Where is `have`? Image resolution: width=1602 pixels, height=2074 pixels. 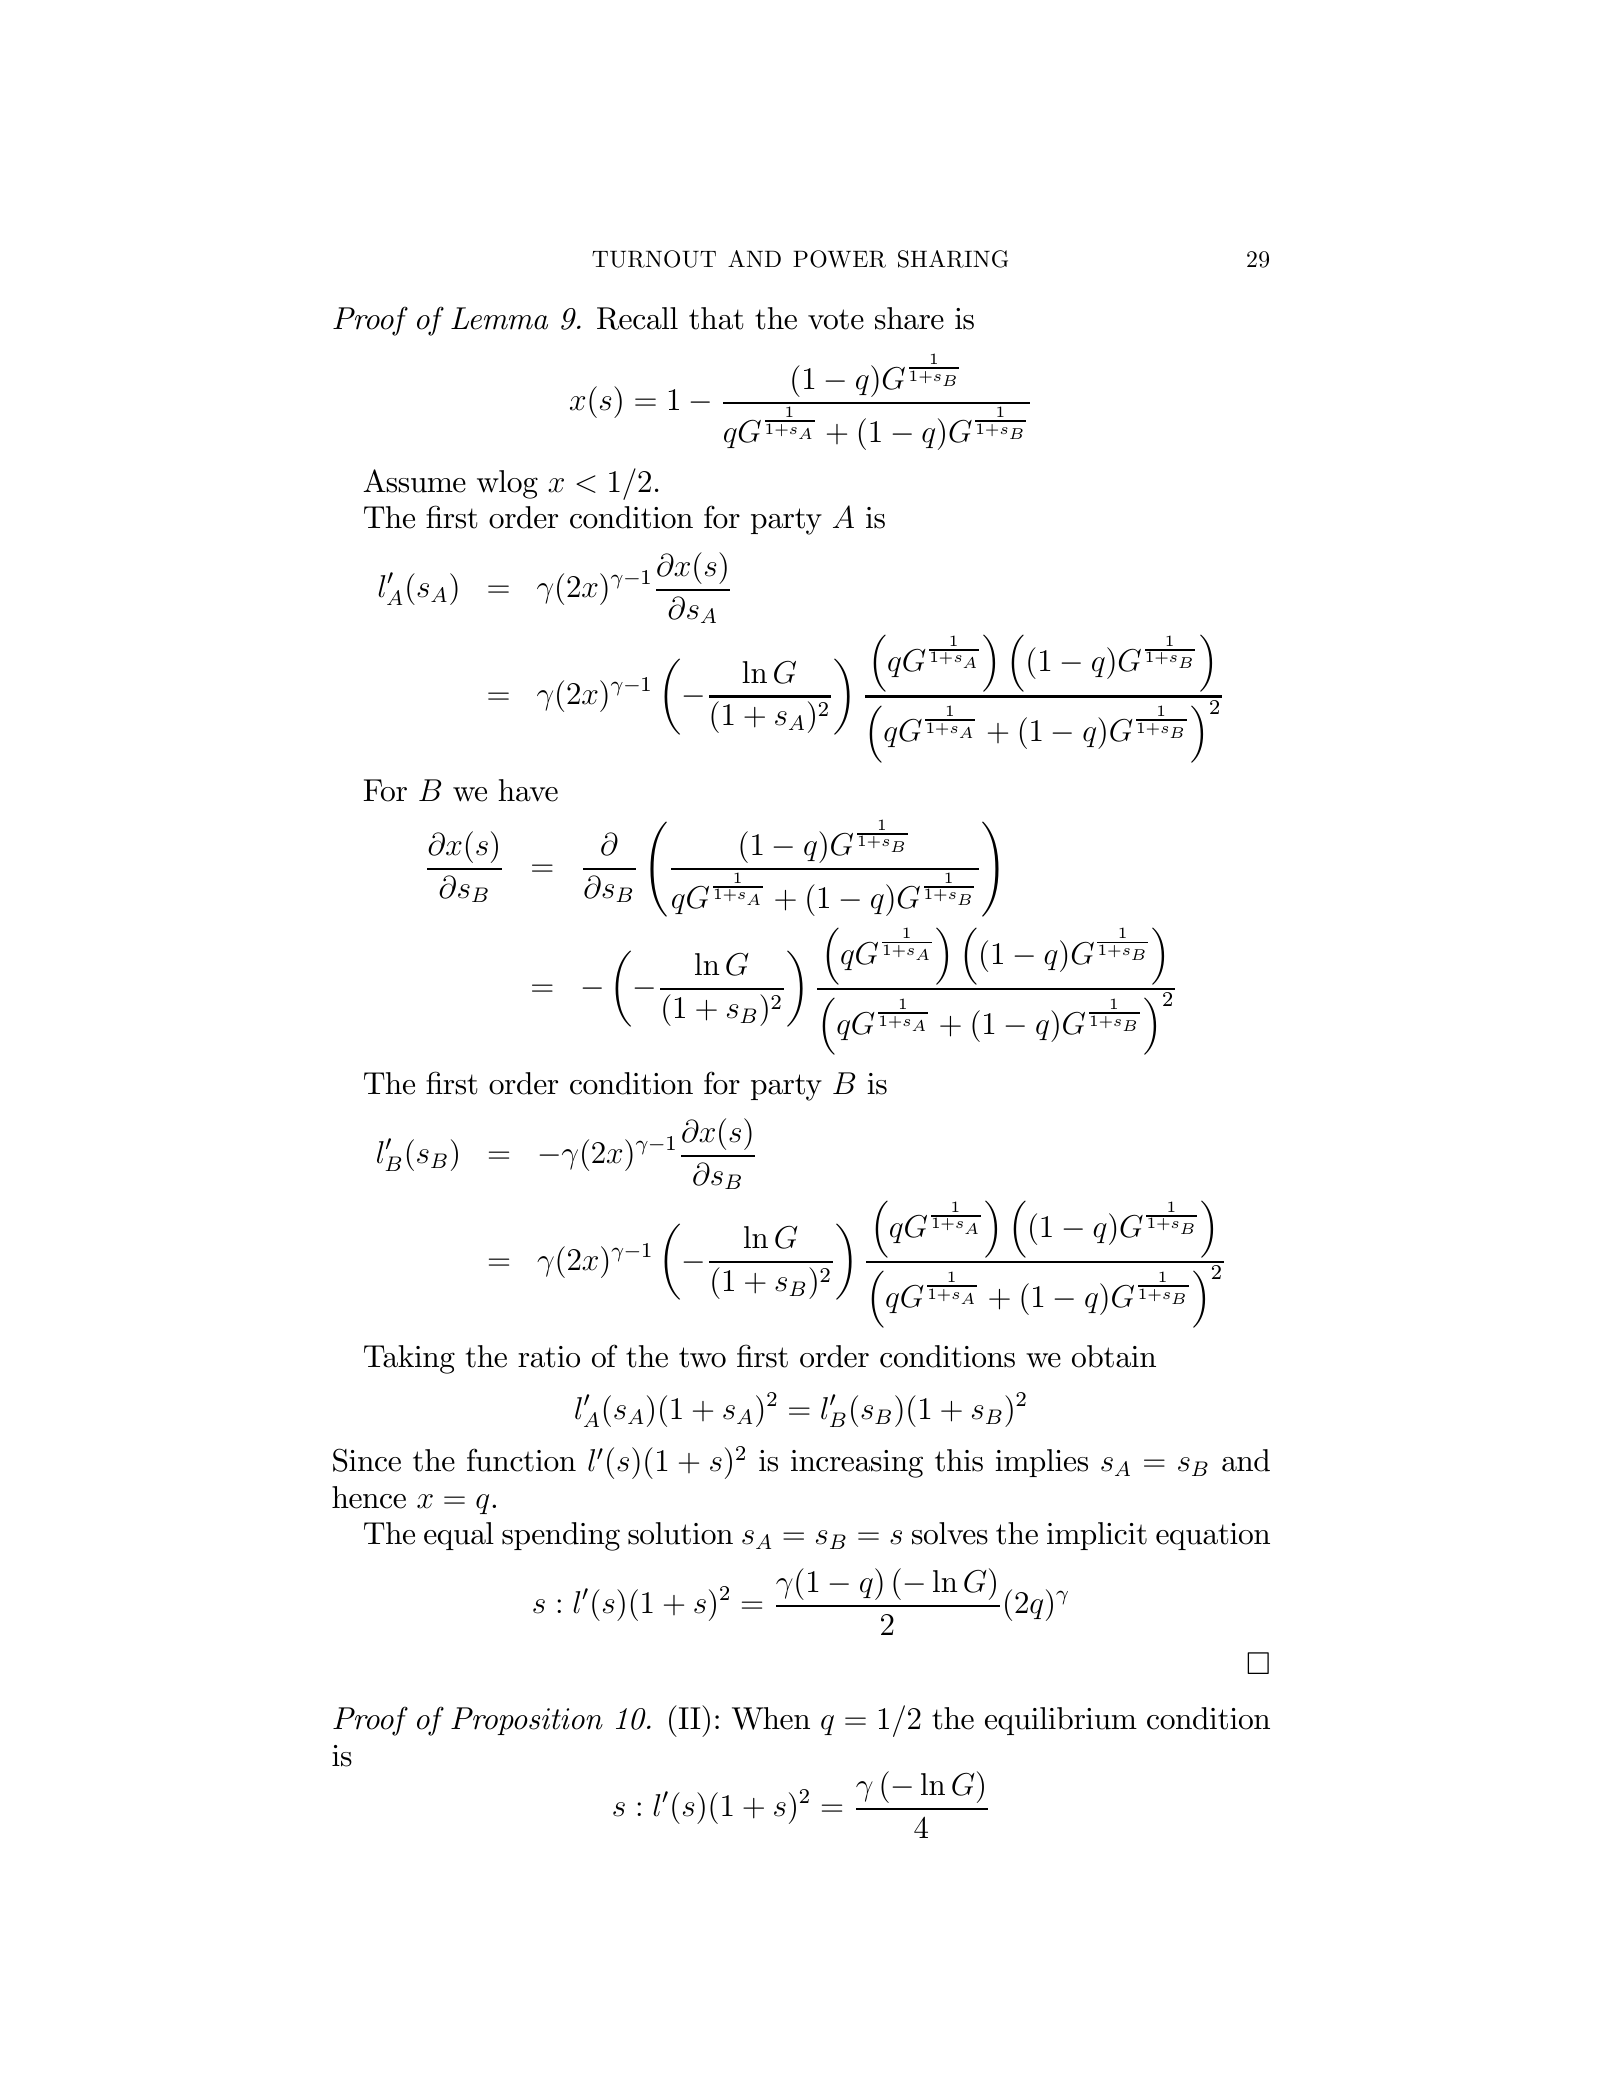 have is located at coordinates (528, 790).
